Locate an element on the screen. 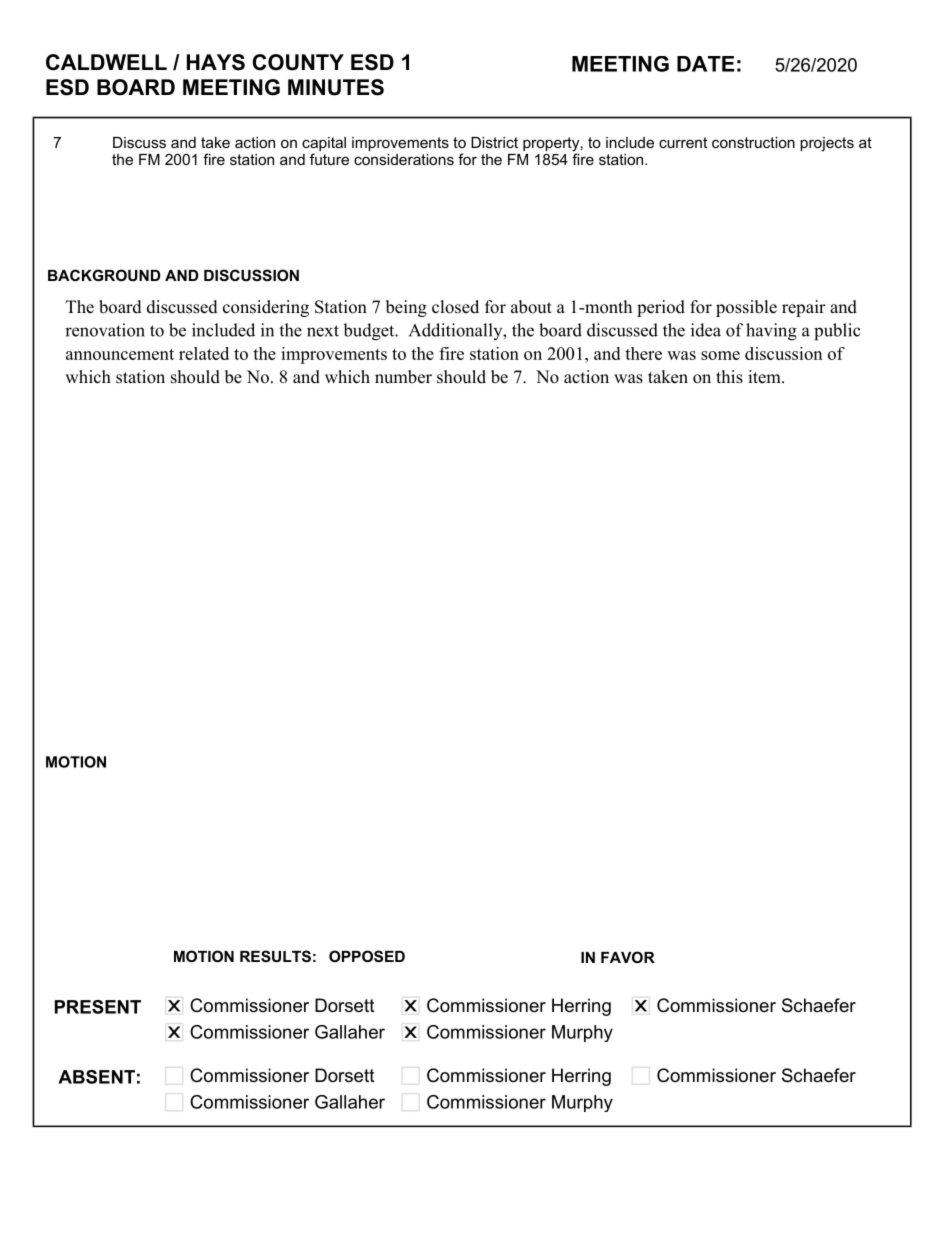 Image resolution: width=952 pixels, height=1233 pixels. related is located at coordinates (204, 353).
